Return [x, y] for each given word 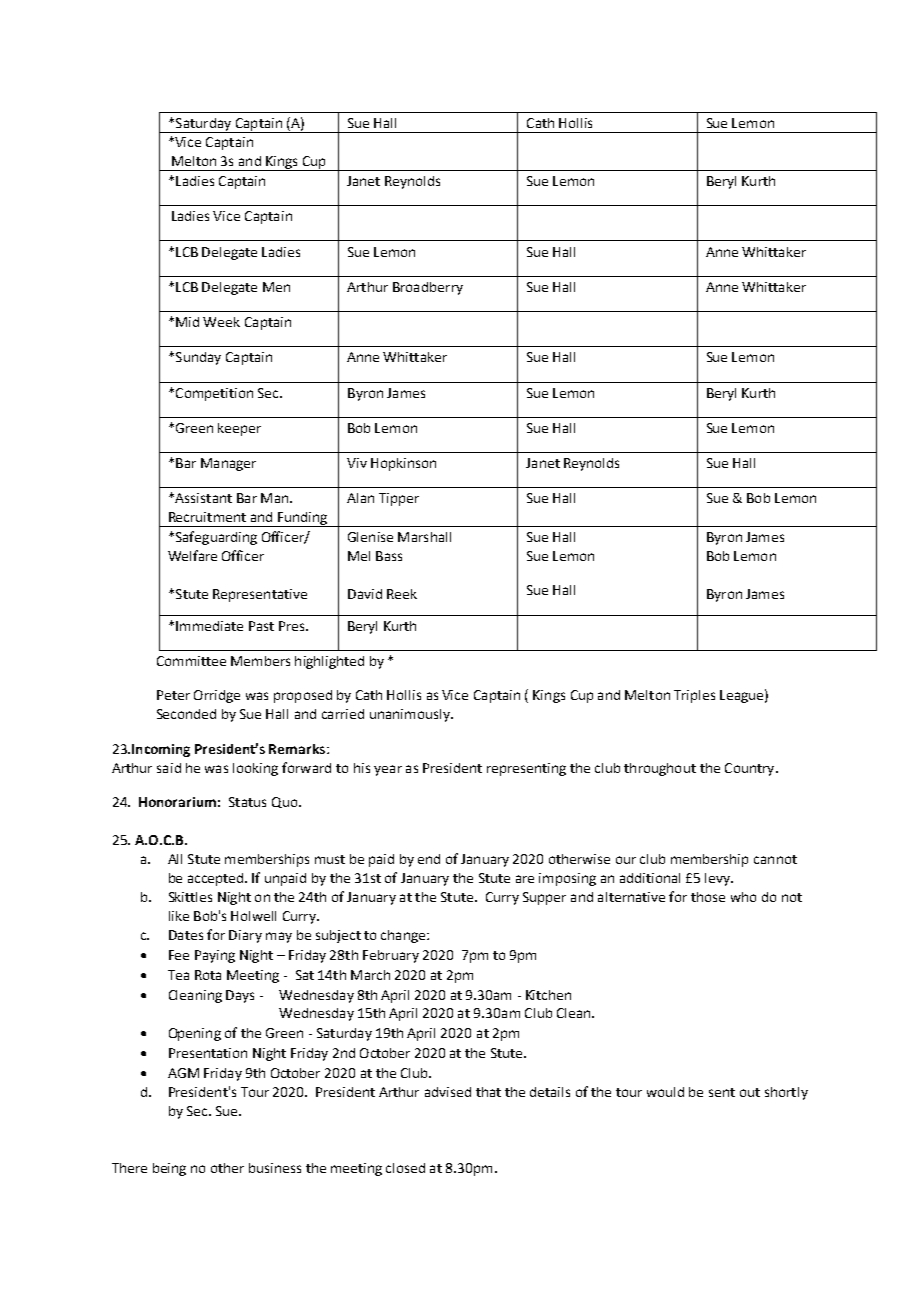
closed [405, 1168]
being [169, 1169]
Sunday [197, 358]
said [169, 768]
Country [751, 769]
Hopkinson [403, 464]
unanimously [411, 715]
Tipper [399, 499]
